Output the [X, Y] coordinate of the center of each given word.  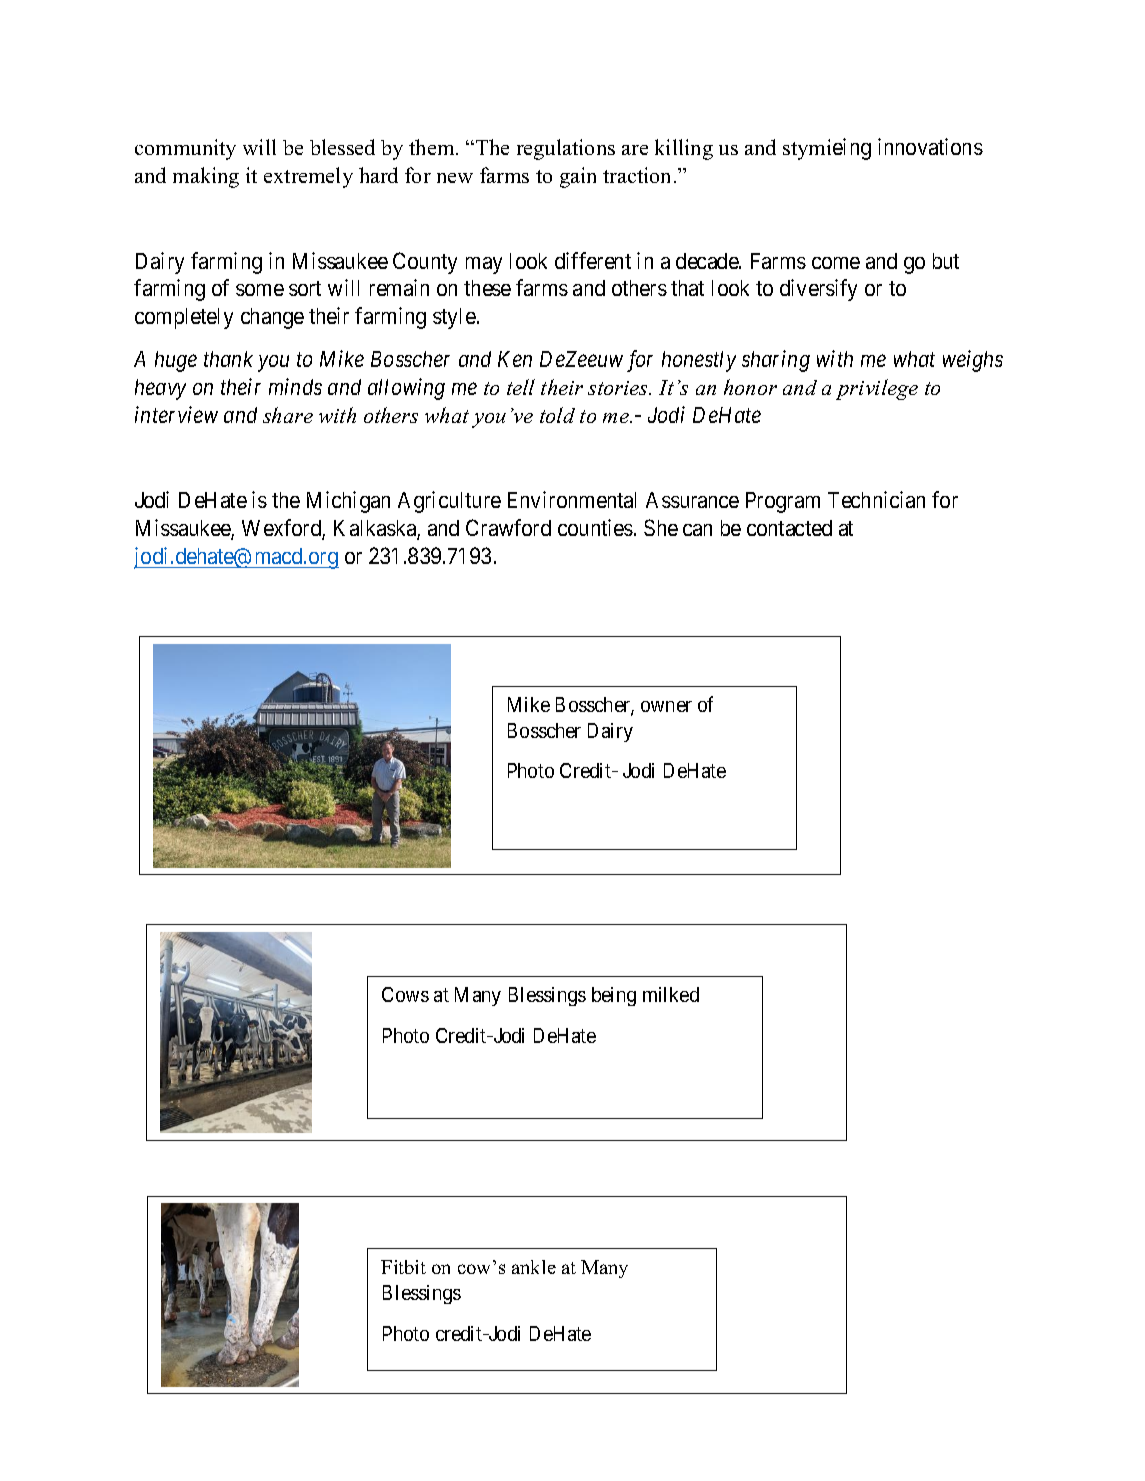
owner [666, 706]
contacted [789, 528]
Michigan [348, 502]
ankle [534, 1267]
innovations [930, 146]
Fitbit [403, 1267]
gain [578, 177]
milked [671, 994]
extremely [308, 177]
